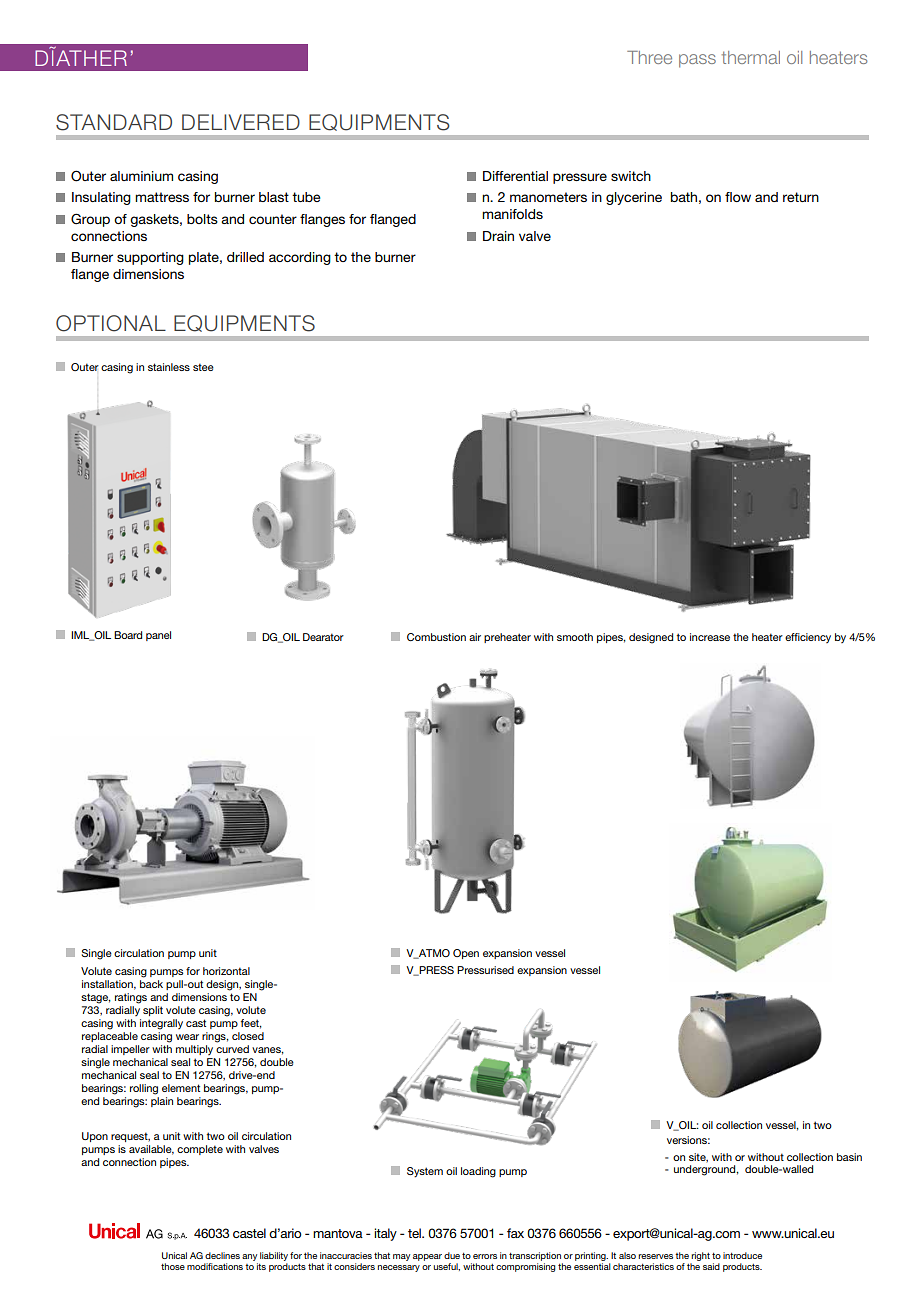 Image resolution: width=924 pixels, height=1308 pixels. Describe the element at coordinates (173, 1266) in the image. I see `those` at that location.
